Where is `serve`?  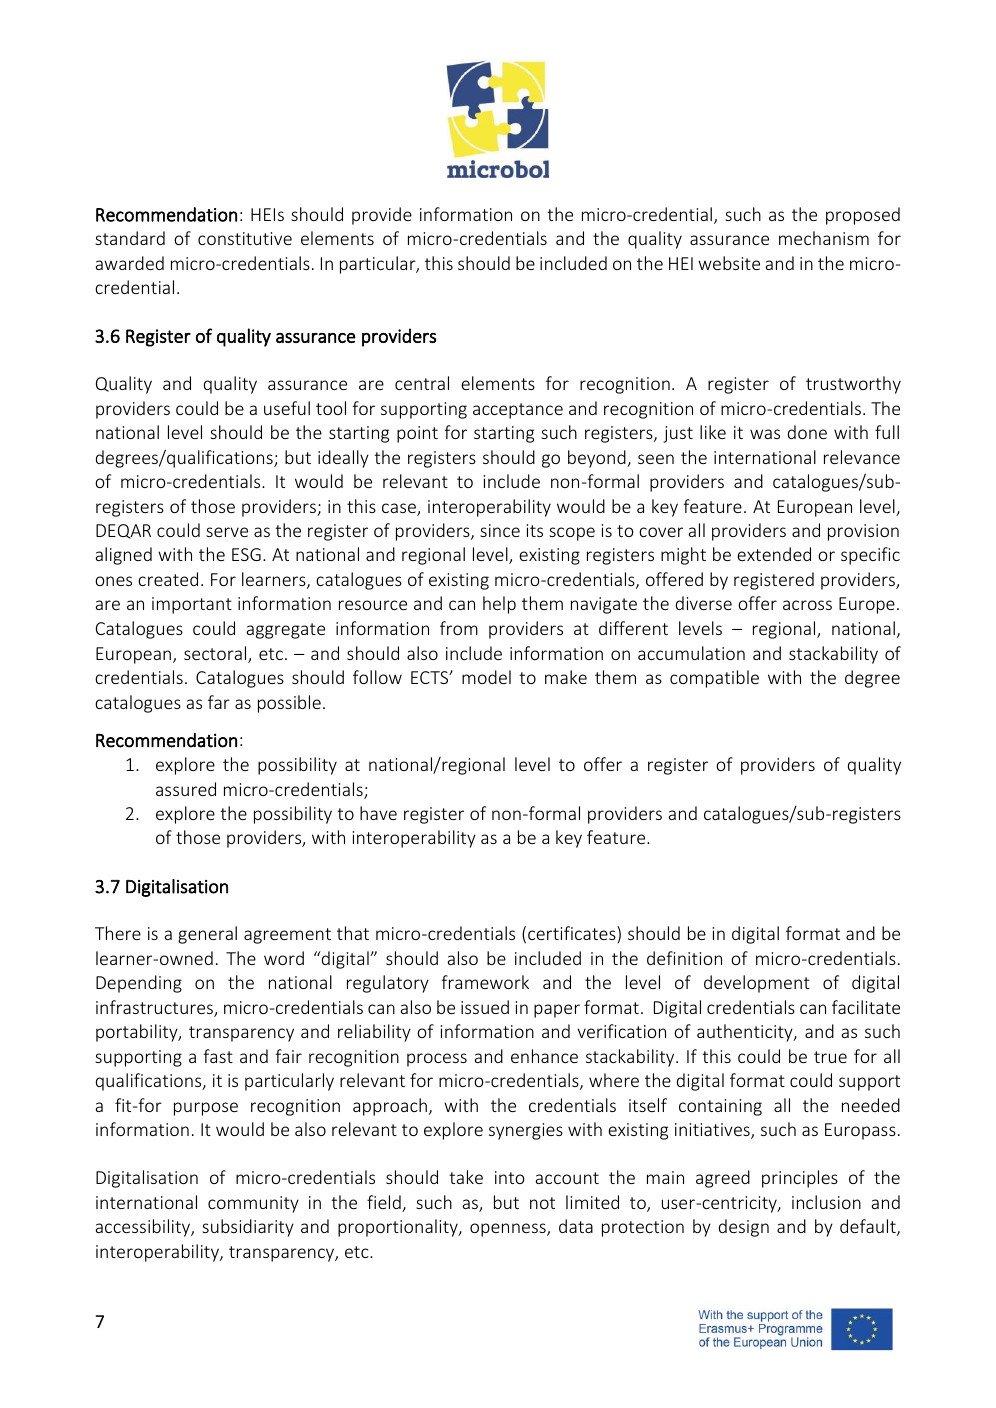
serve is located at coordinates (227, 532).
